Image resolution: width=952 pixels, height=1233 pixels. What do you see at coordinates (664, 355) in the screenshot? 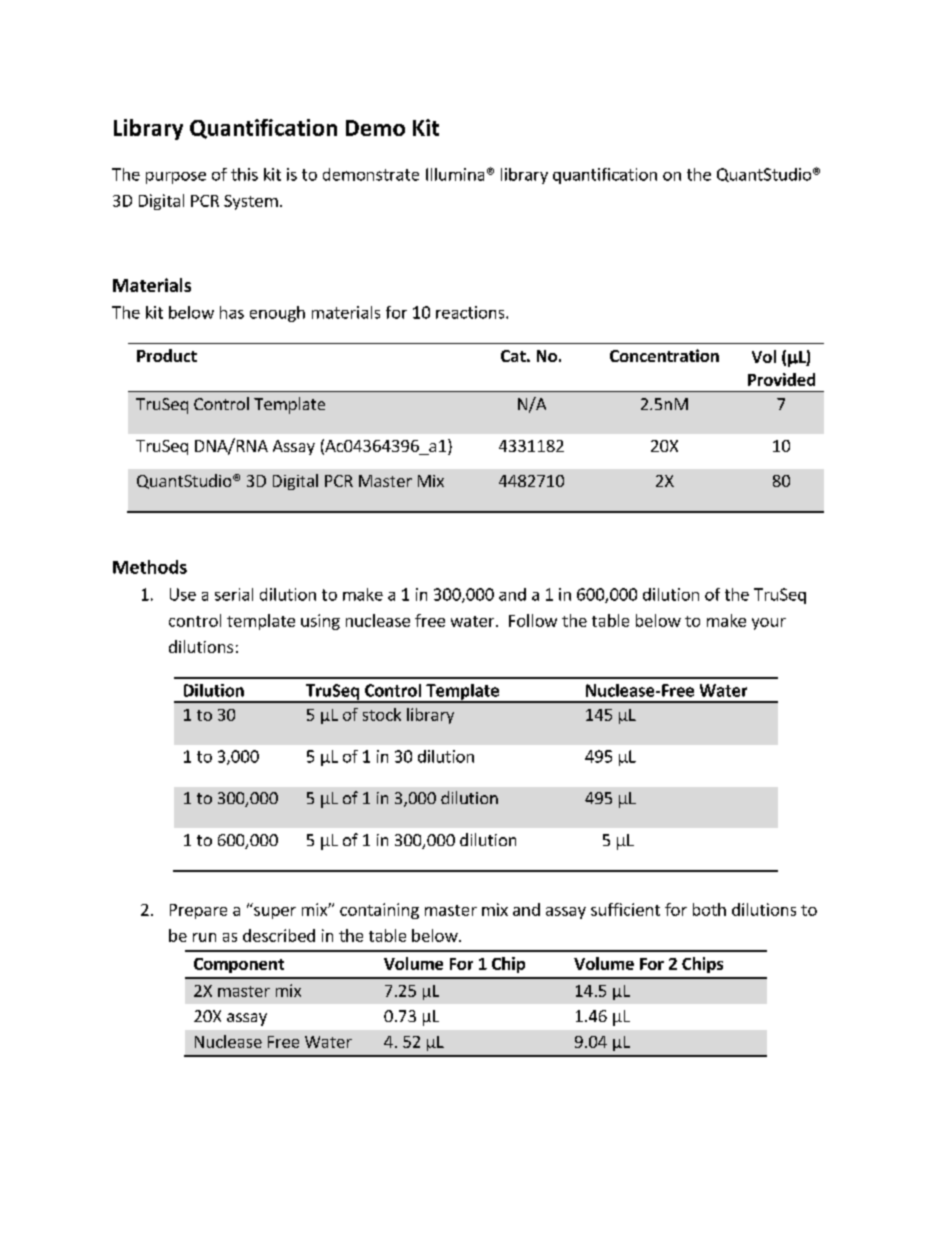
I see `Concentration` at bounding box center [664, 355].
